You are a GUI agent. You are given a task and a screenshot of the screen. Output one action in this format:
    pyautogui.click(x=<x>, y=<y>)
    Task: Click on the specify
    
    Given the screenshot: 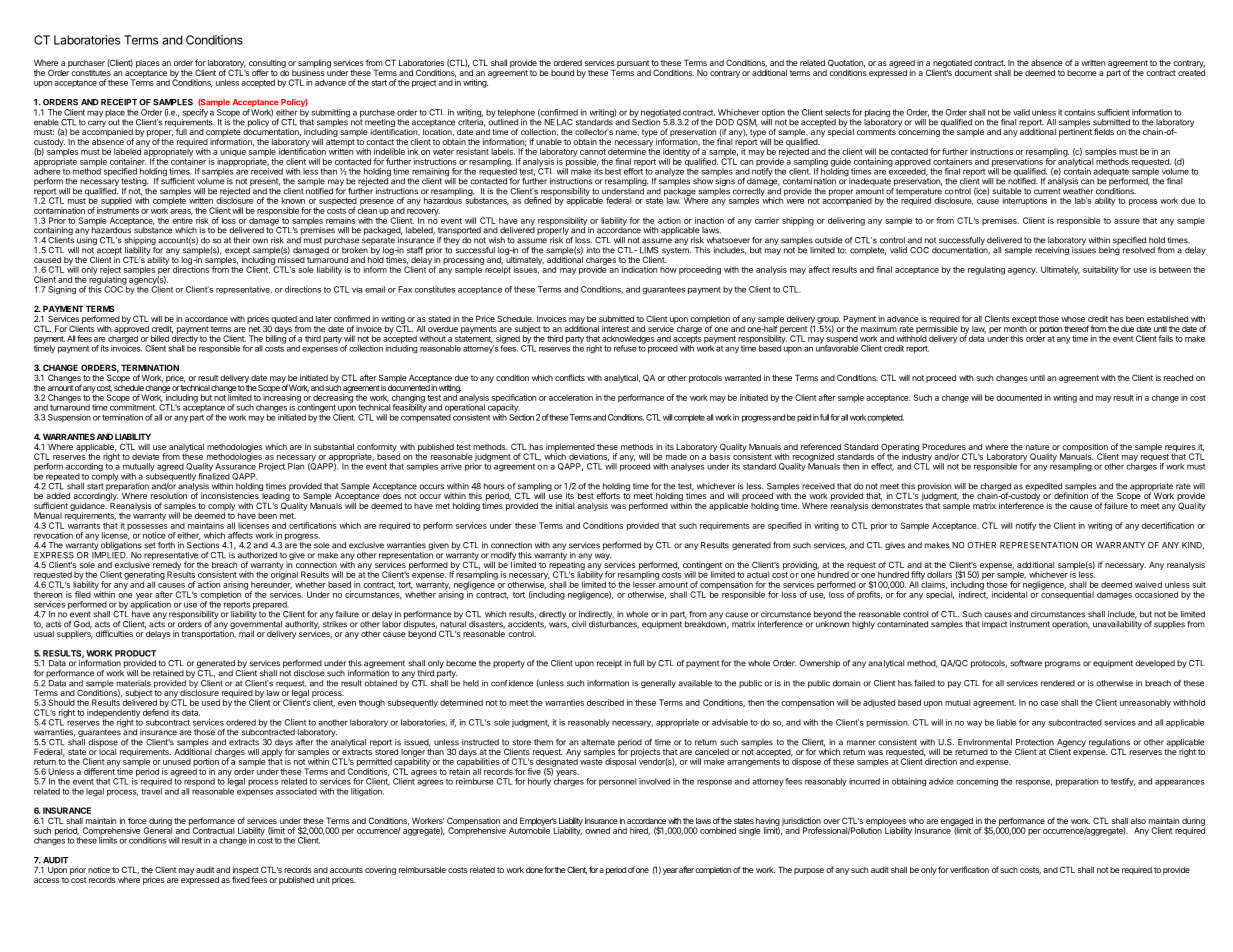 What is the action you would take?
    pyautogui.click(x=195, y=114)
